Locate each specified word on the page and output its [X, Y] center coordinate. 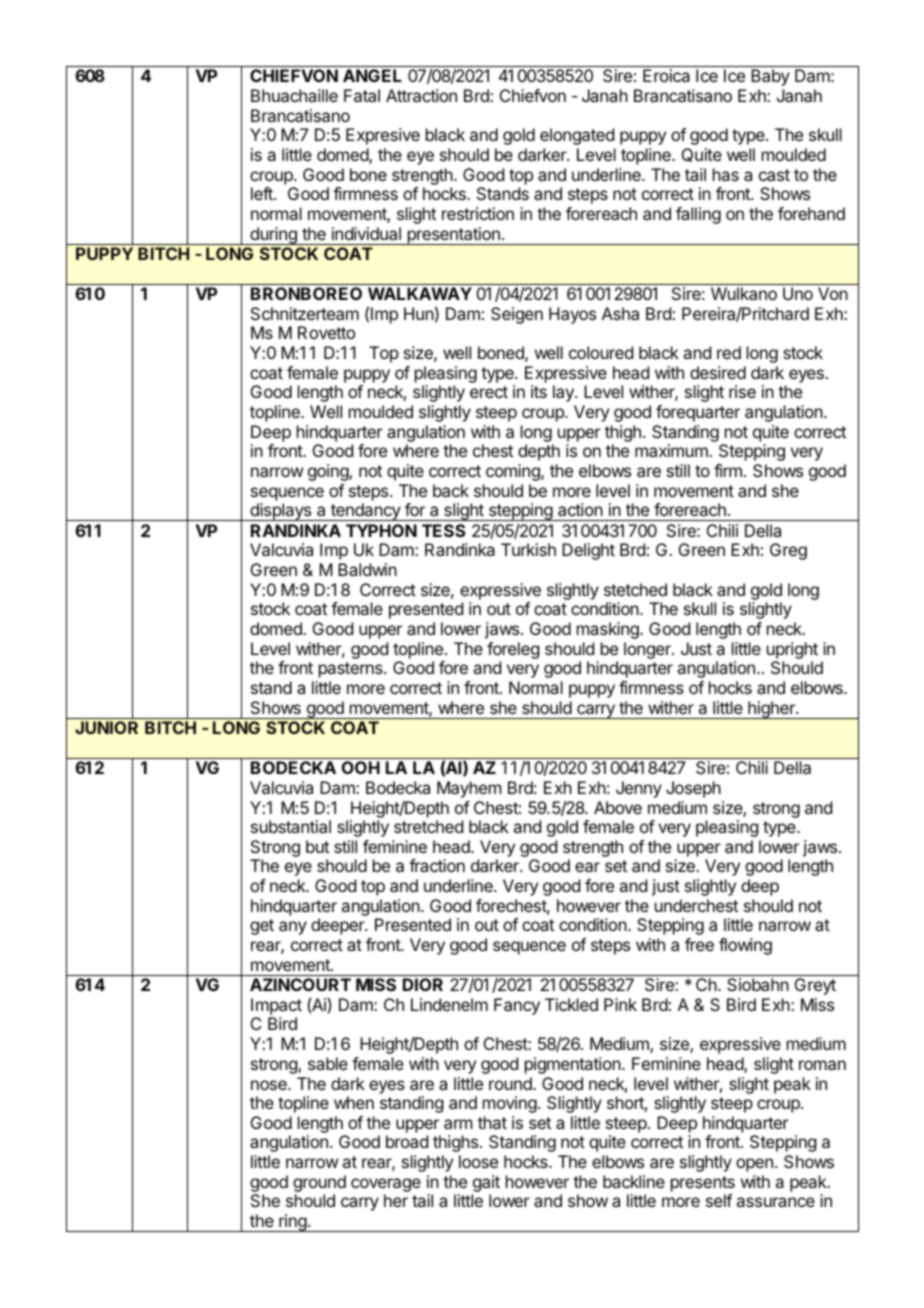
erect [489, 392]
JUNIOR [106, 727]
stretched [428, 826]
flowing [745, 946]
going [329, 472]
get [262, 927]
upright [792, 650]
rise [742, 391]
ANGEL [372, 75]
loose [478, 1161]
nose [270, 1085]
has [726, 174]
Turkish [528, 549]
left [263, 193]
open [754, 1165]
